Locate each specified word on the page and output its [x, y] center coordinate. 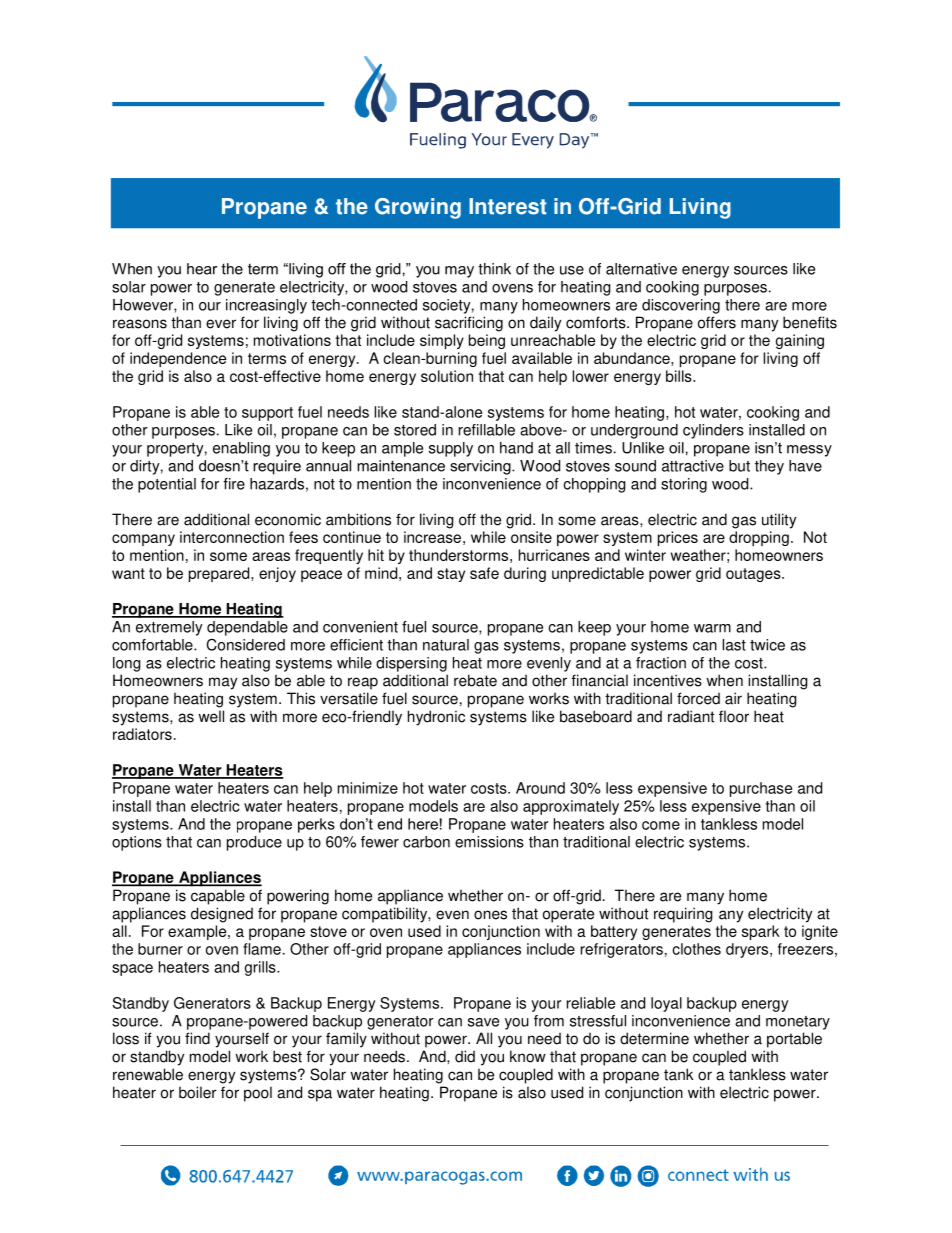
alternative [641, 269]
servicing [481, 467]
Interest [508, 206]
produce [254, 843]
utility [779, 521]
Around [540, 788]
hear [202, 269]
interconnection [232, 537]
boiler [198, 1092]
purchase [761, 789]
